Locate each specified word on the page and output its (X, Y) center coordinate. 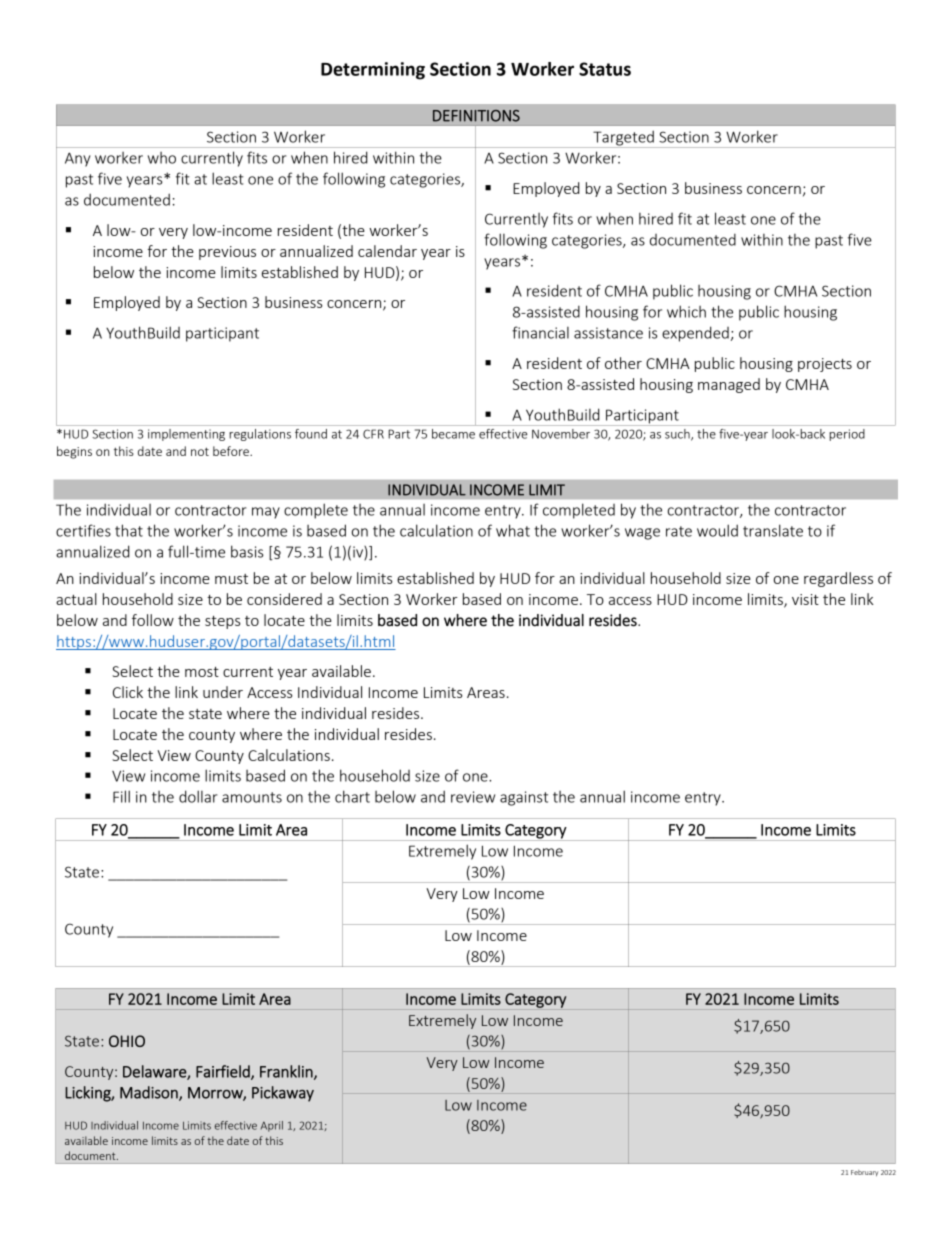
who (162, 158)
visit (805, 599)
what (513, 530)
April (272, 1126)
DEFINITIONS (476, 116)
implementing (186, 435)
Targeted (623, 139)
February (864, 1173)
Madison (150, 1093)
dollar (198, 796)
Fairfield (224, 1072)
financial (540, 332)
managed (729, 385)
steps (222, 622)
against (524, 798)
